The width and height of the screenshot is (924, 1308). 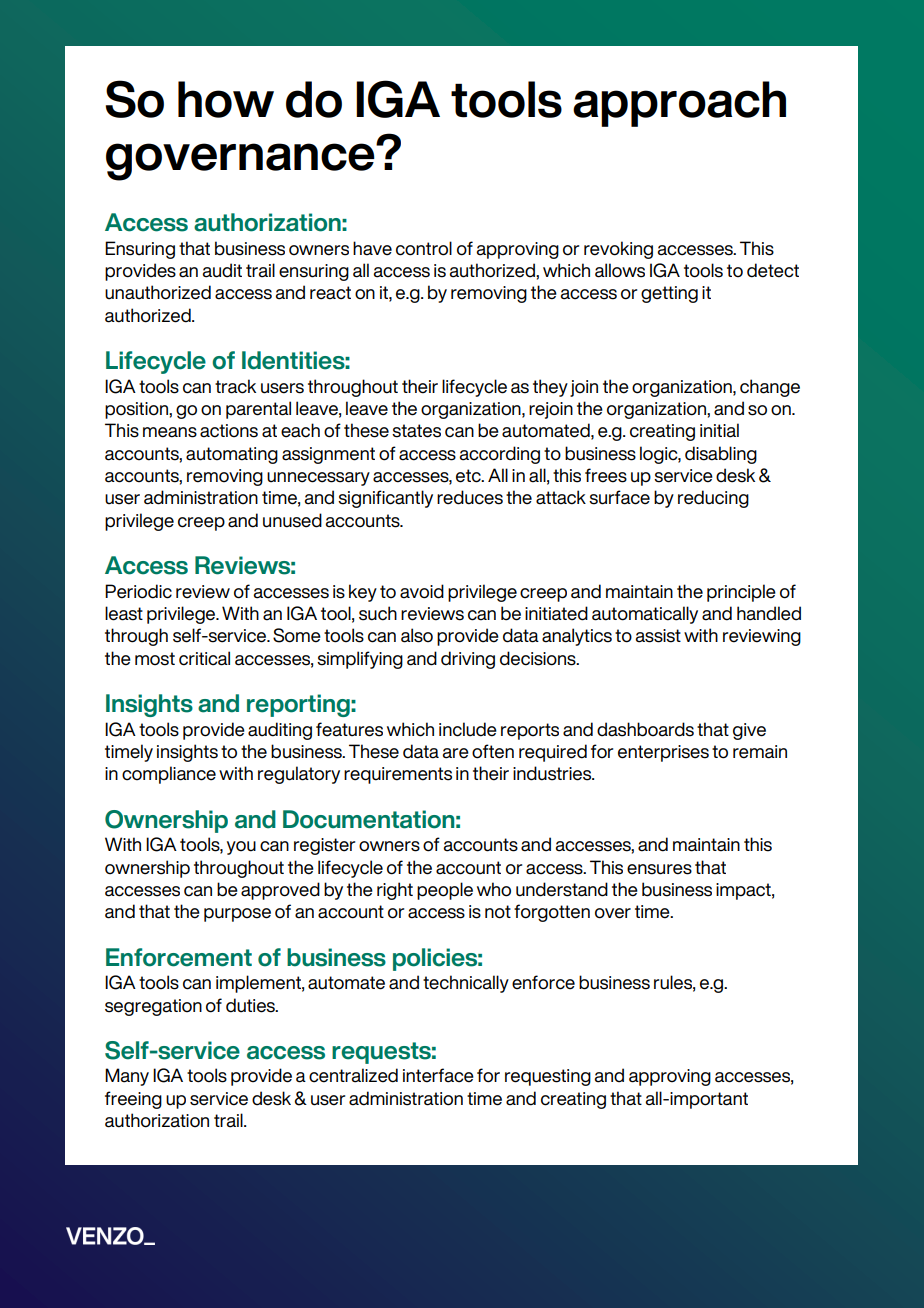 I want to click on control, so click(x=424, y=248).
